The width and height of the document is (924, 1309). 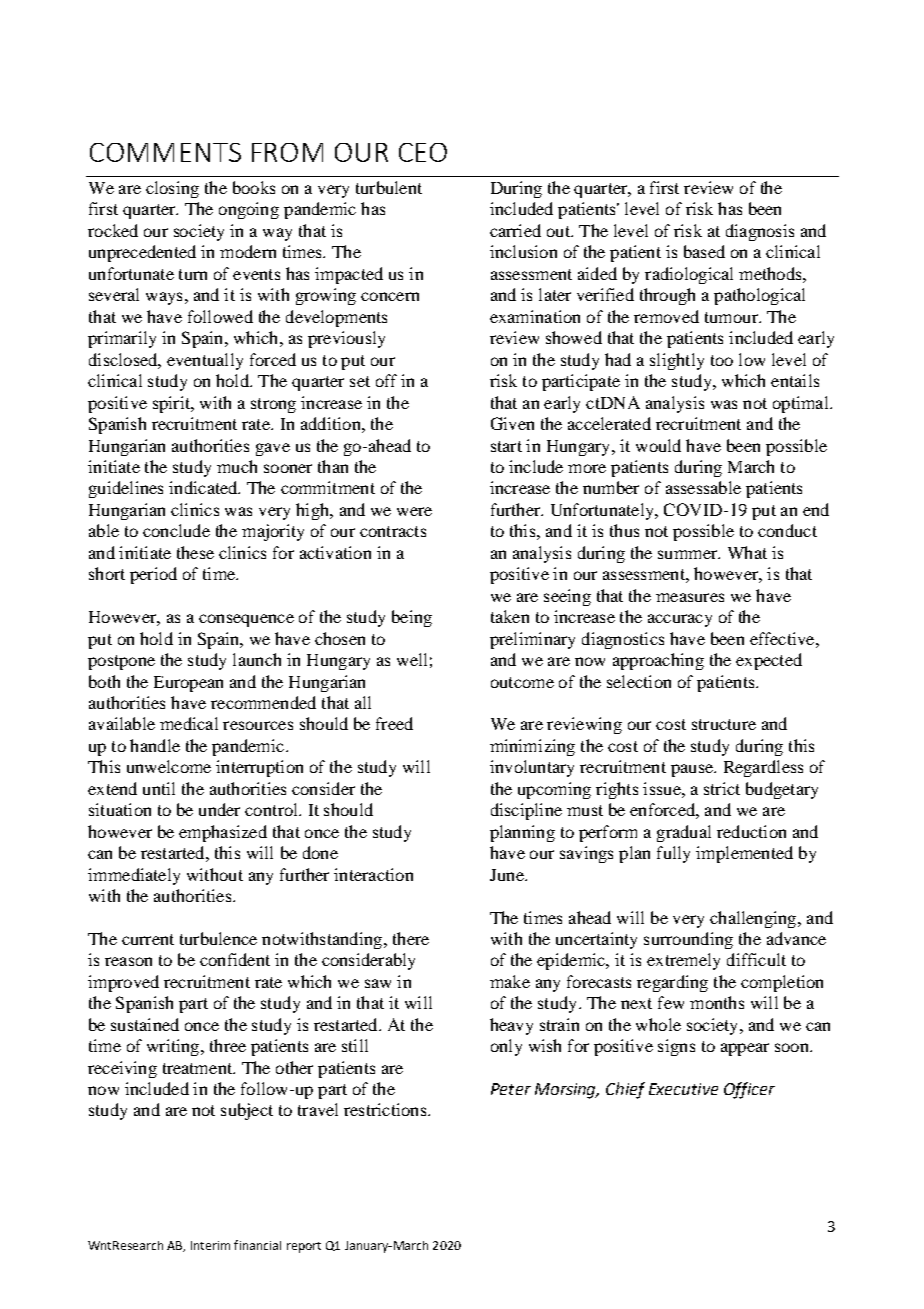 I want to click on diagnosis, so click(x=760, y=232).
